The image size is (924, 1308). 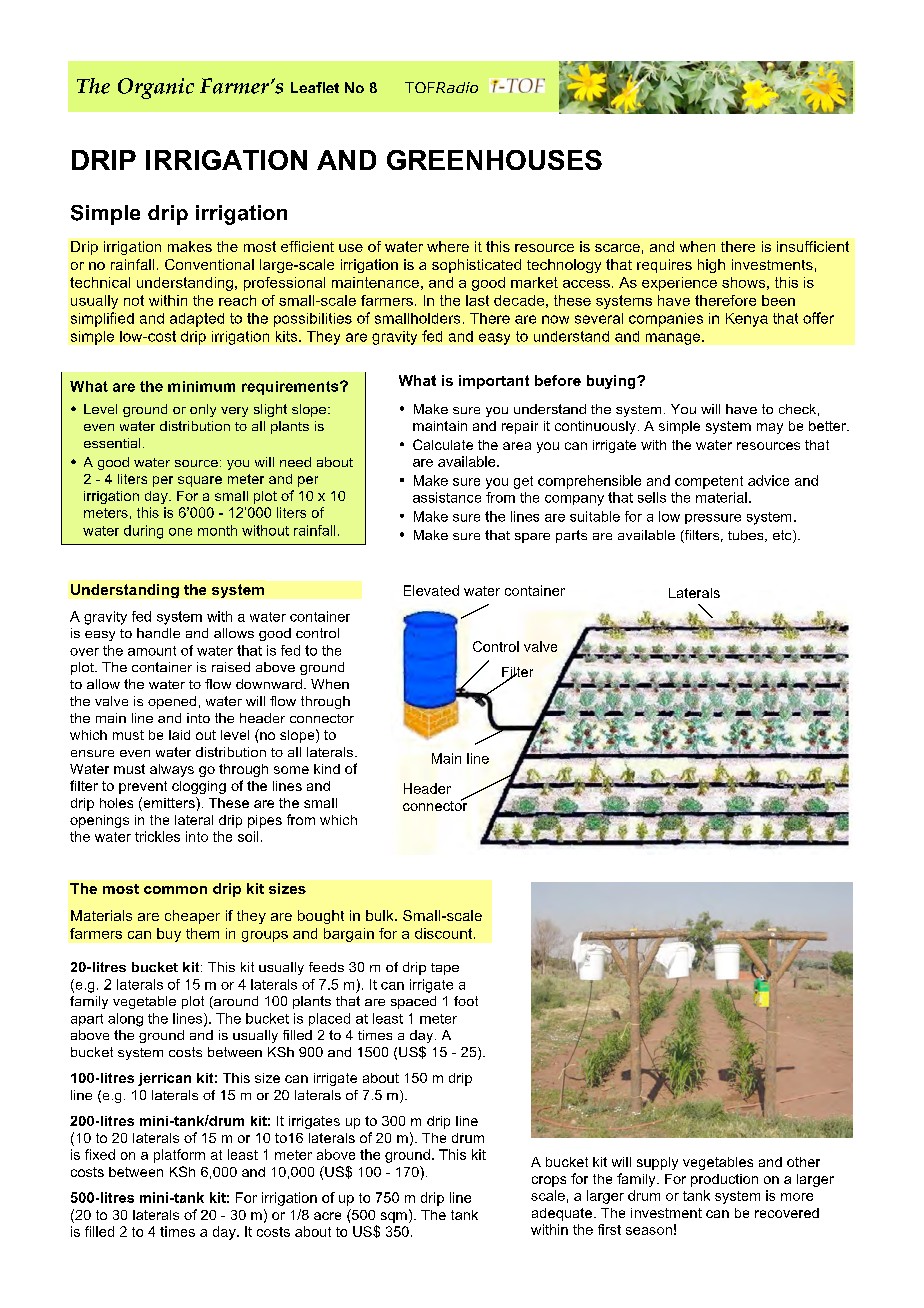 I want to click on foot, so click(x=466, y=1001).
